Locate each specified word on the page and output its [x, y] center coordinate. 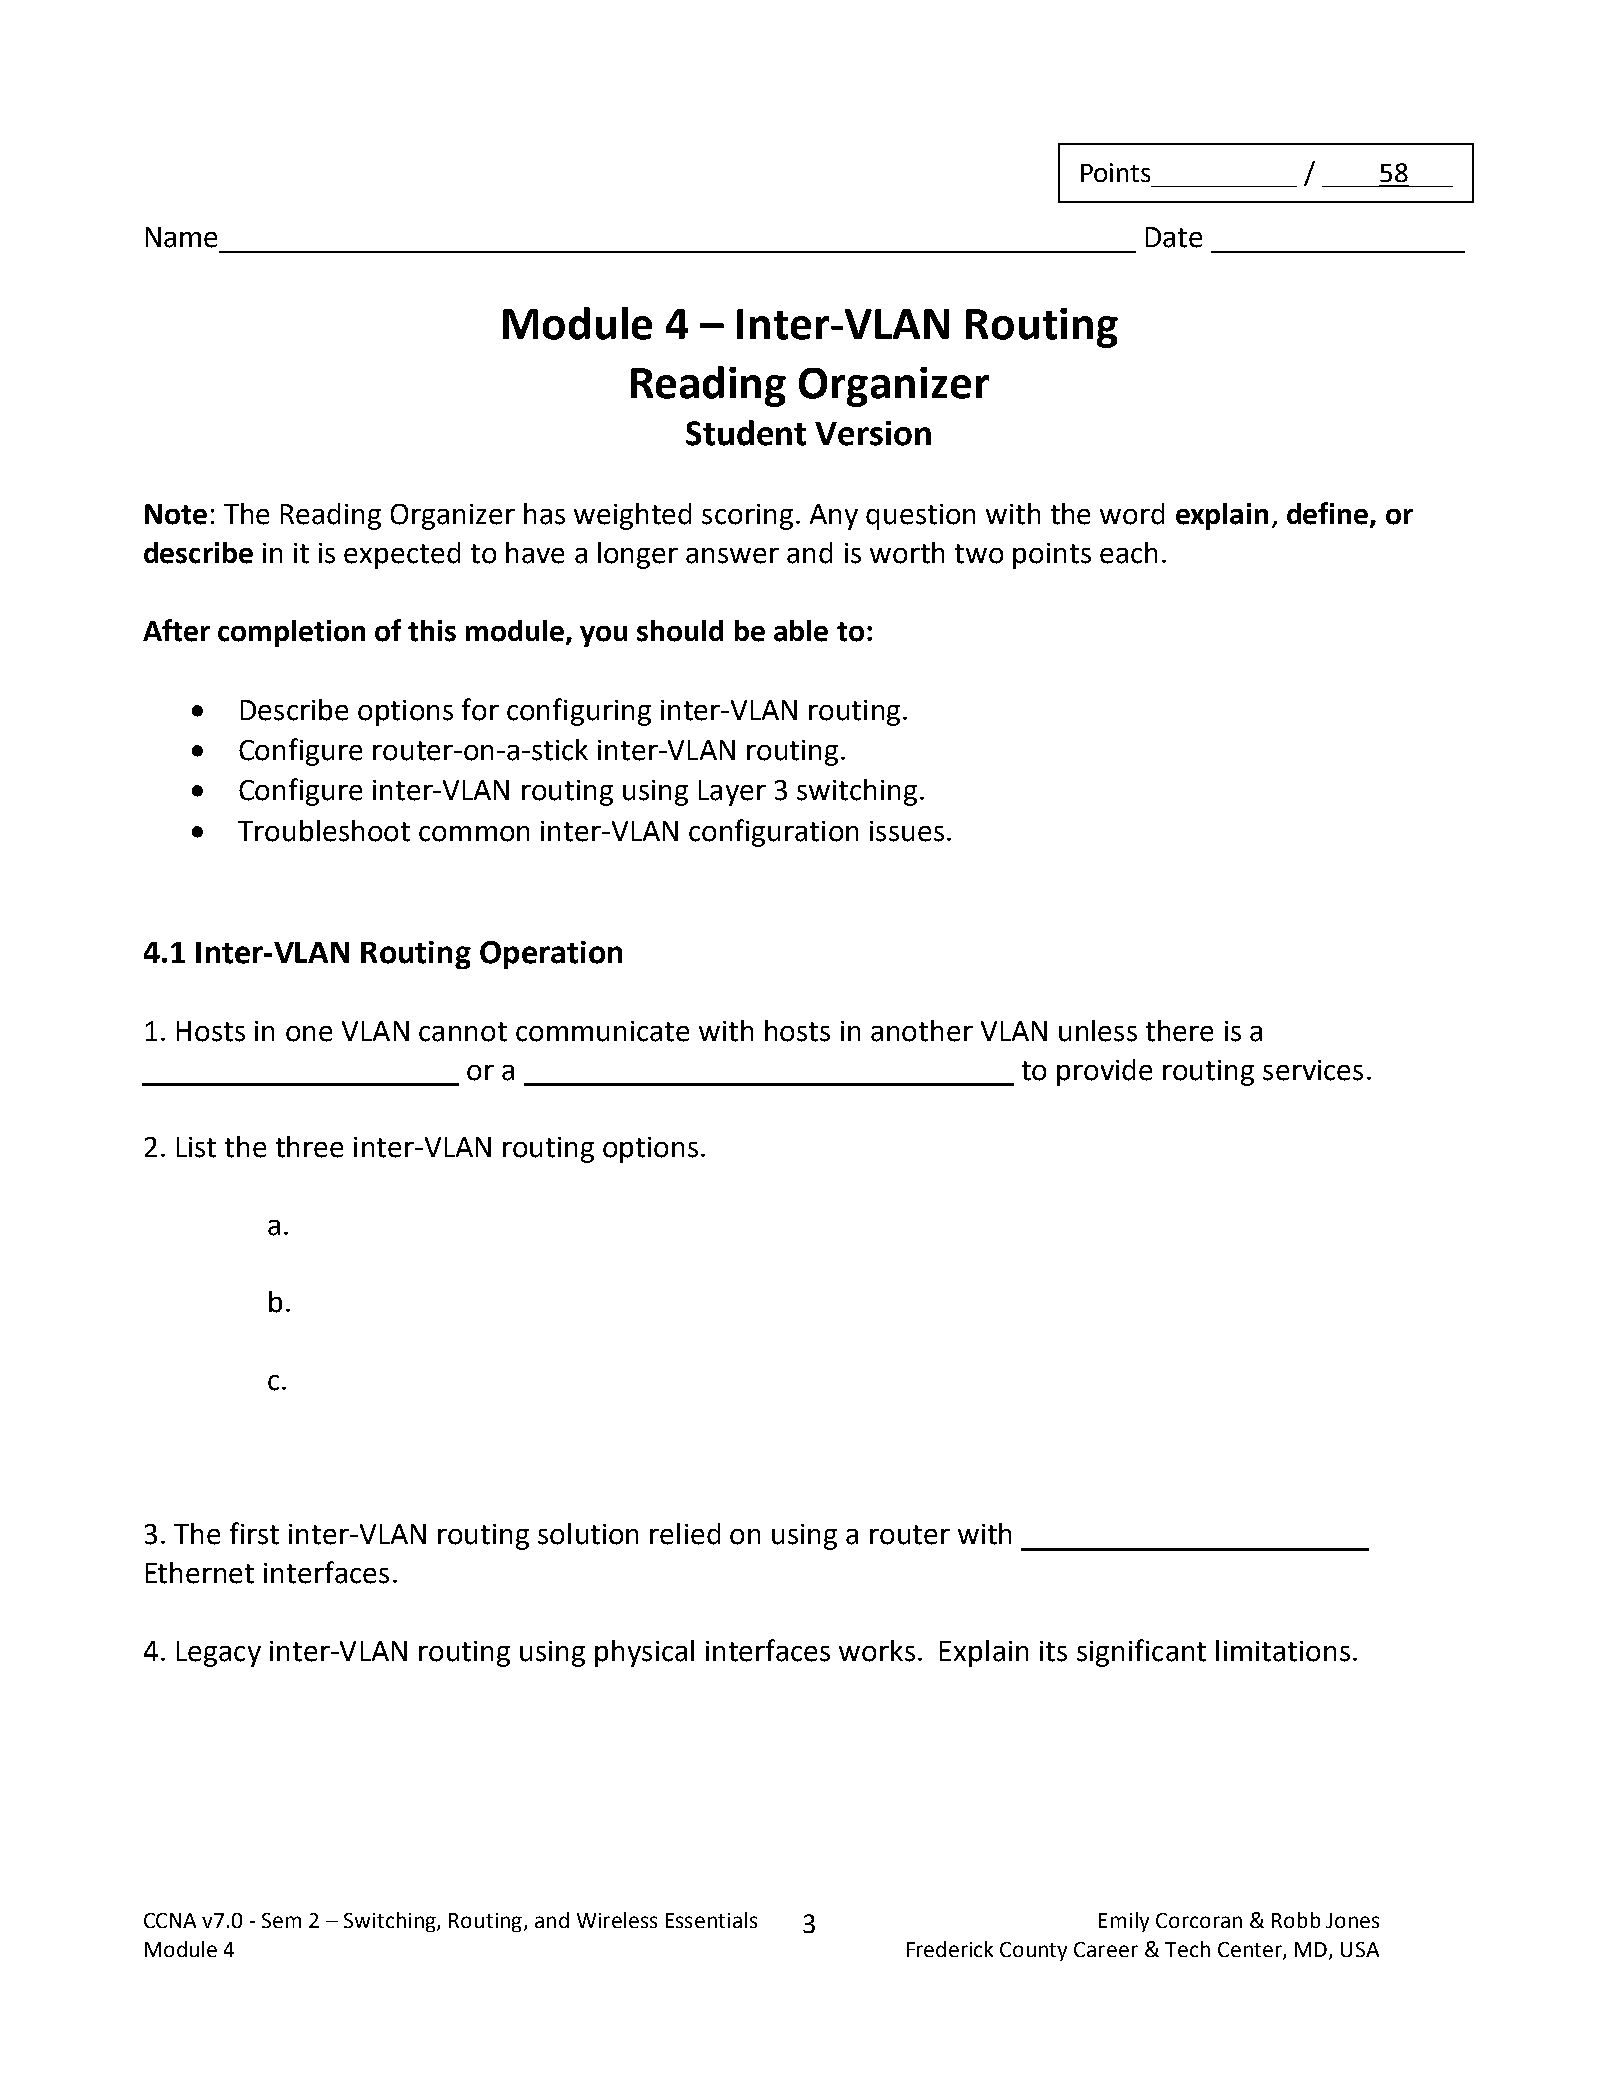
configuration [773, 833]
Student [746, 433]
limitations [1283, 1651]
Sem [281, 1920]
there [1179, 1031]
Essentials [711, 1920]
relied [685, 1534]
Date [1174, 237]
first [254, 1533]
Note [176, 514]
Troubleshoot [324, 831]
